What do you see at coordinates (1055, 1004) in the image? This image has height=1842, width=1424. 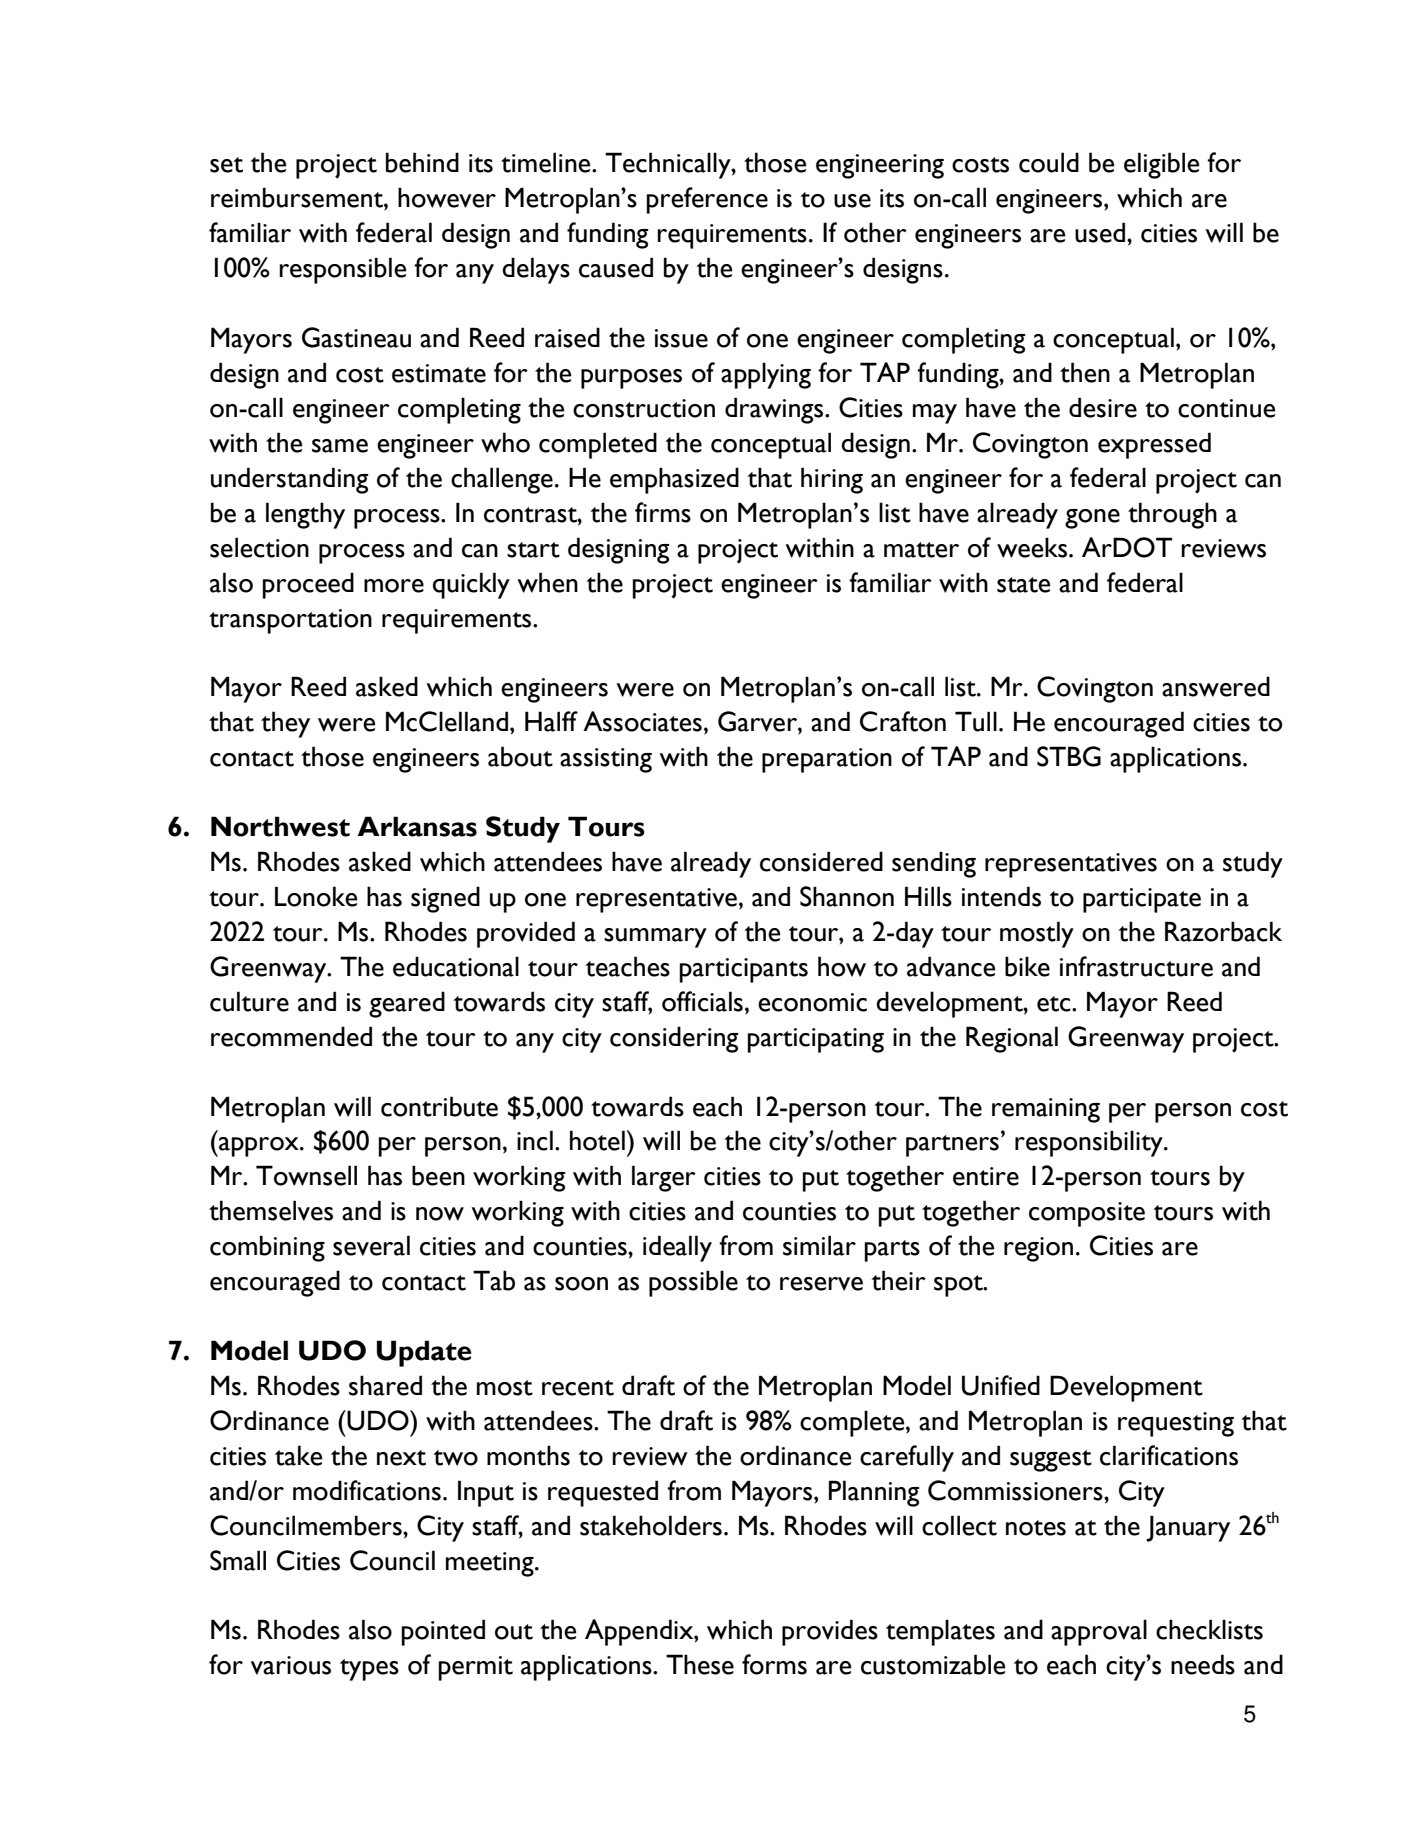 I see `etc` at bounding box center [1055, 1004].
